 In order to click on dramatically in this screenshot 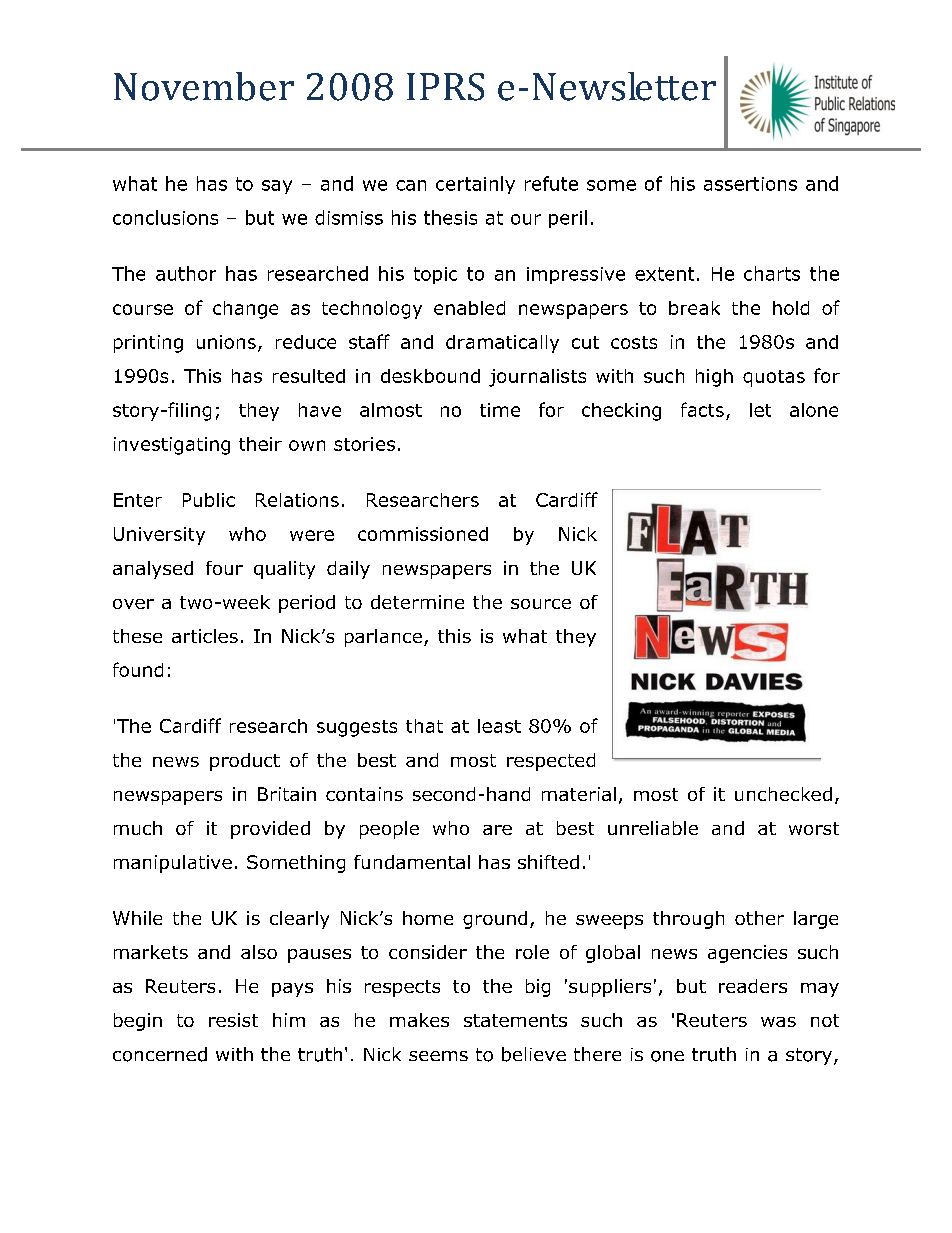, I will do `click(502, 344)`.
